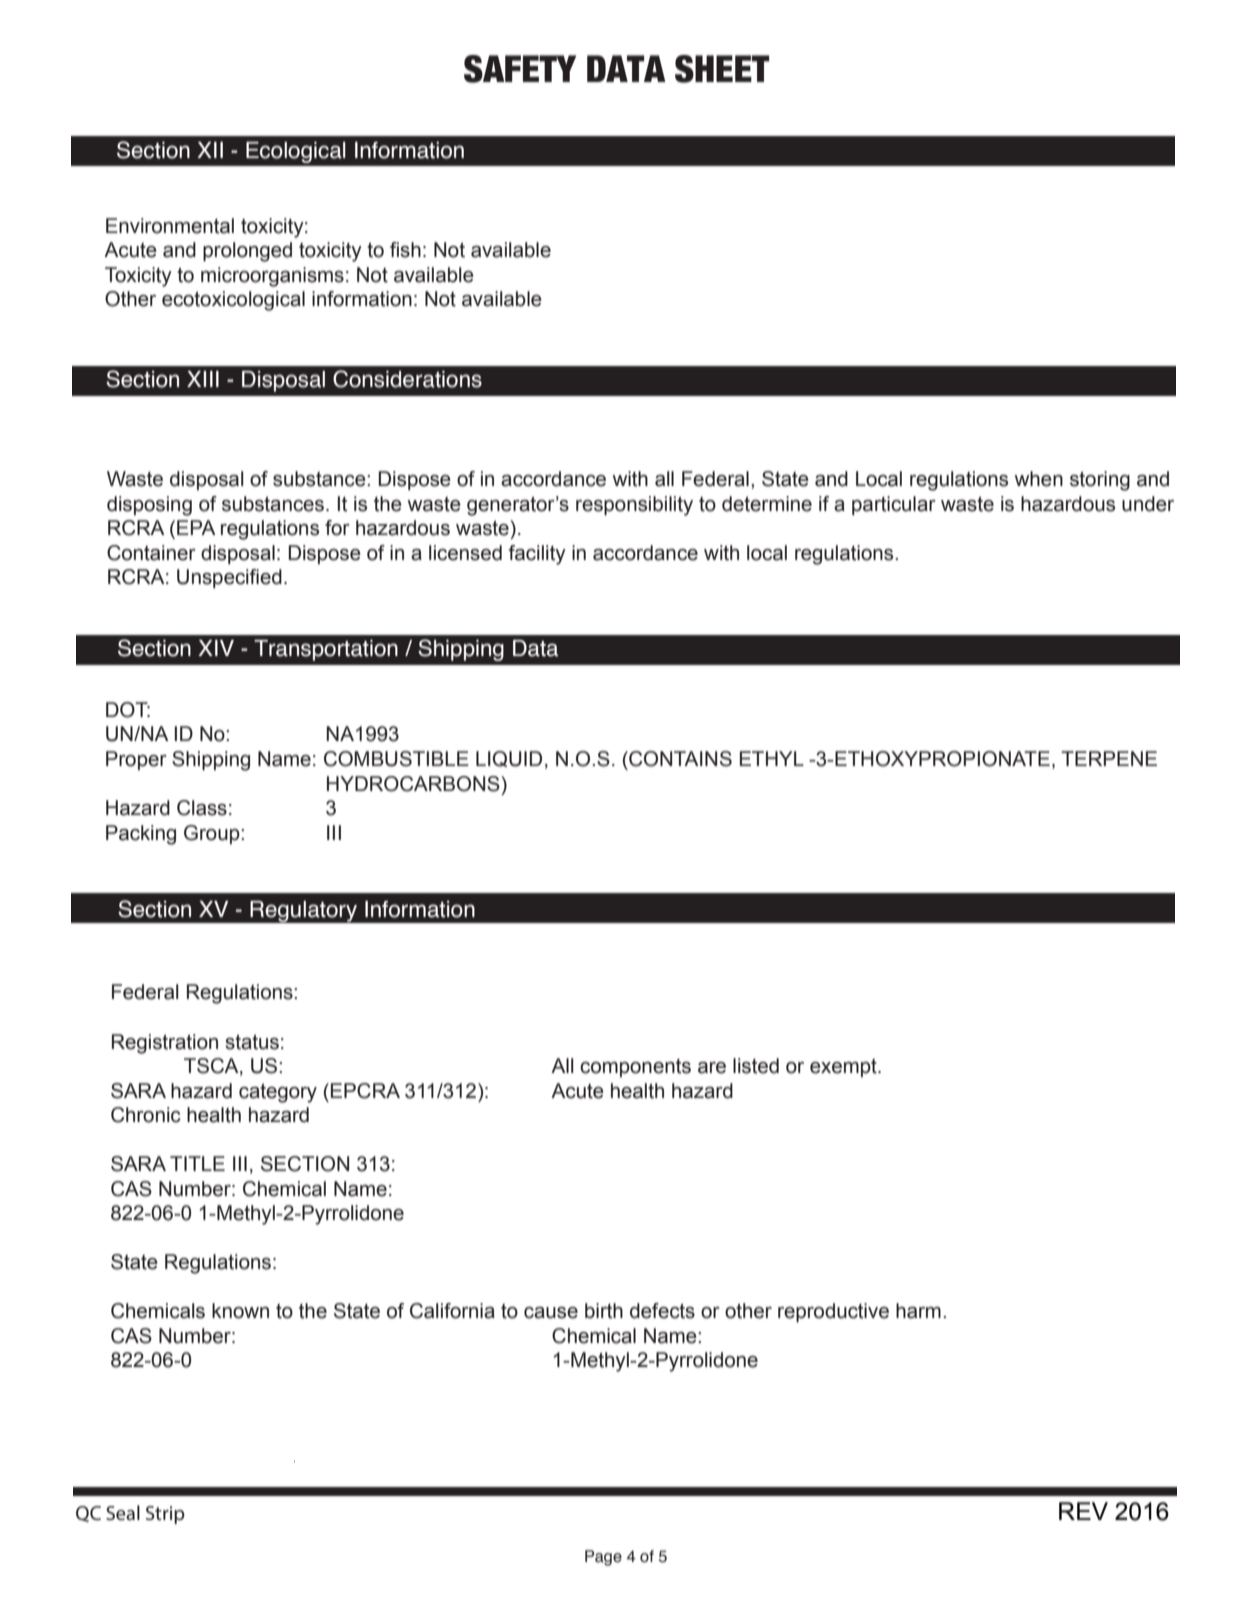  What do you see at coordinates (722, 69) in the image?
I see `SHEET` at bounding box center [722, 69].
